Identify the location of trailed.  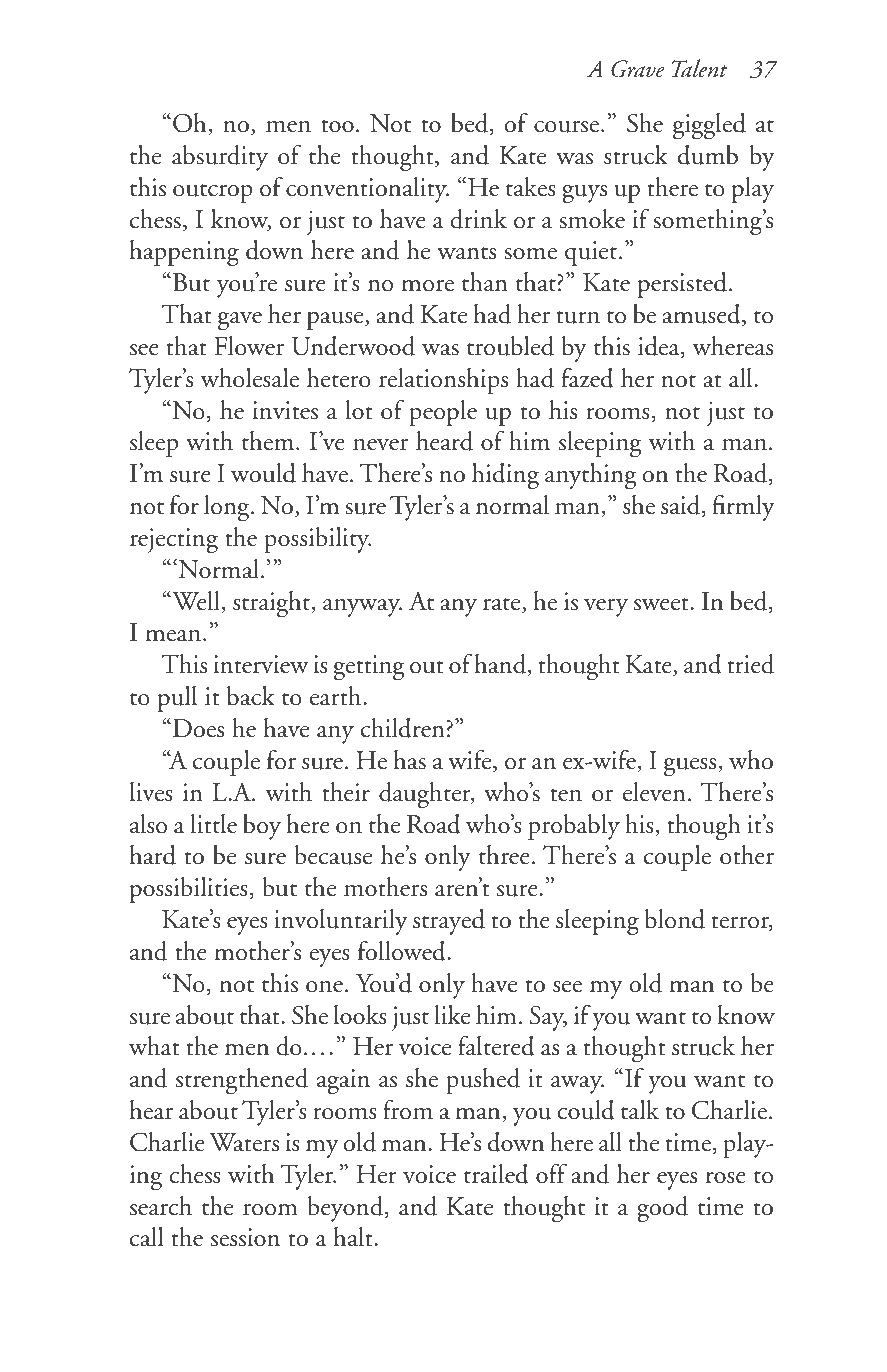
(496, 1174).
